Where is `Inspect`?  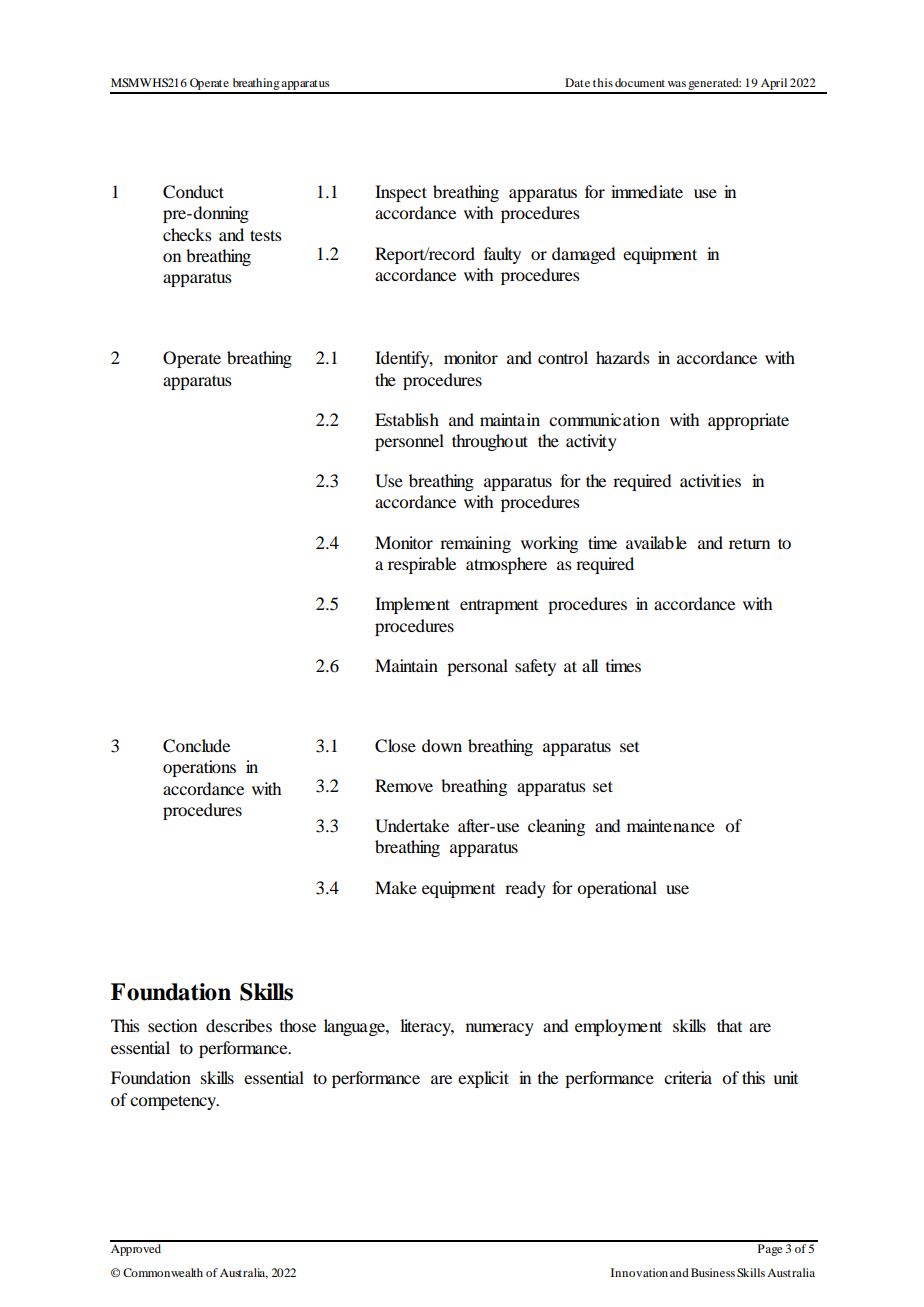
Inspect is located at coordinates (401, 193).
